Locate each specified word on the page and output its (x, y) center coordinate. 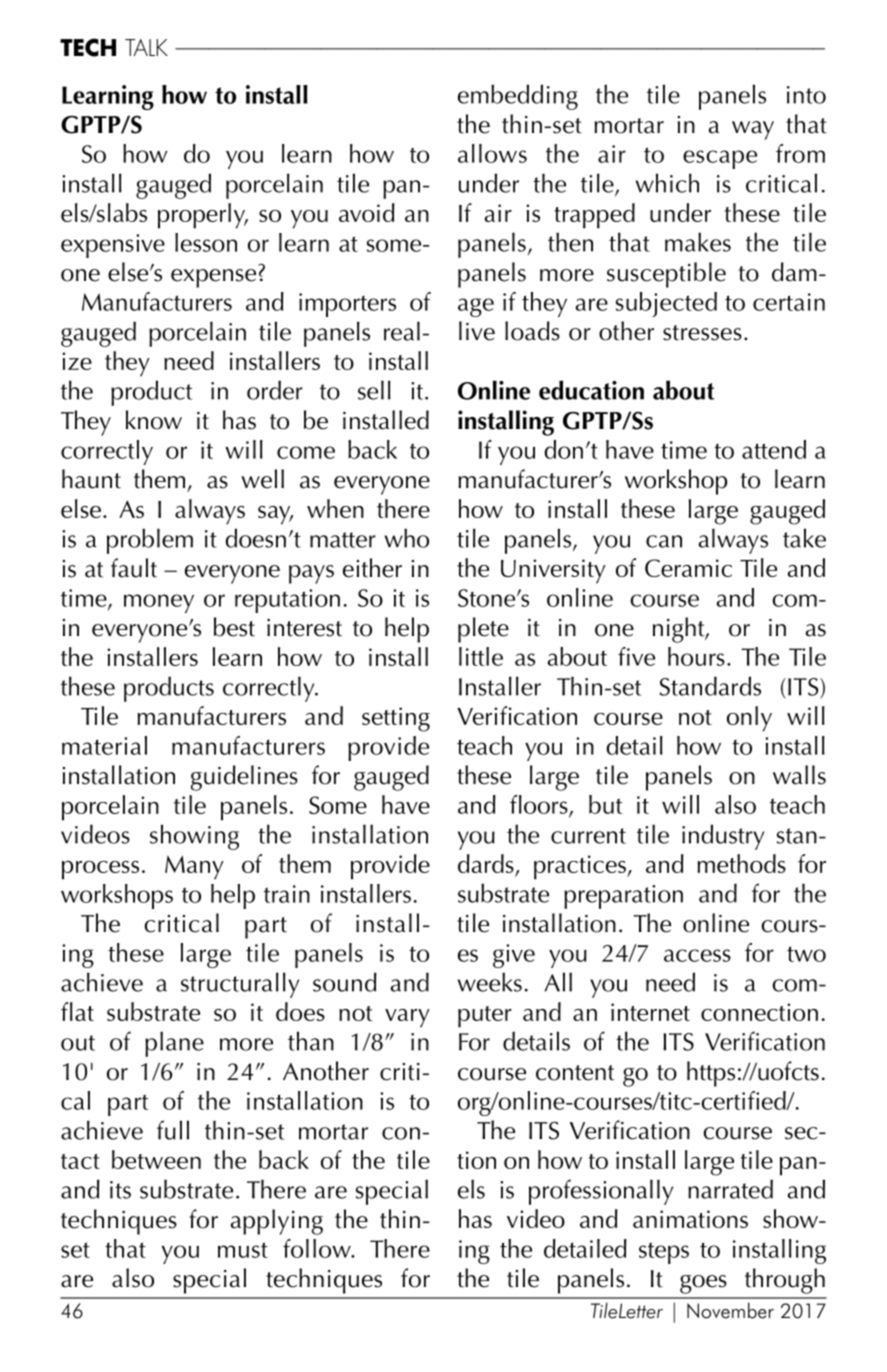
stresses (702, 333)
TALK (146, 47)
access (697, 955)
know (154, 420)
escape (720, 159)
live (477, 331)
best (234, 627)
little (481, 656)
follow (318, 1248)
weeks (489, 982)
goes (703, 1284)
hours (696, 656)
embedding (518, 97)
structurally (240, 985)
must (243, 1250)
